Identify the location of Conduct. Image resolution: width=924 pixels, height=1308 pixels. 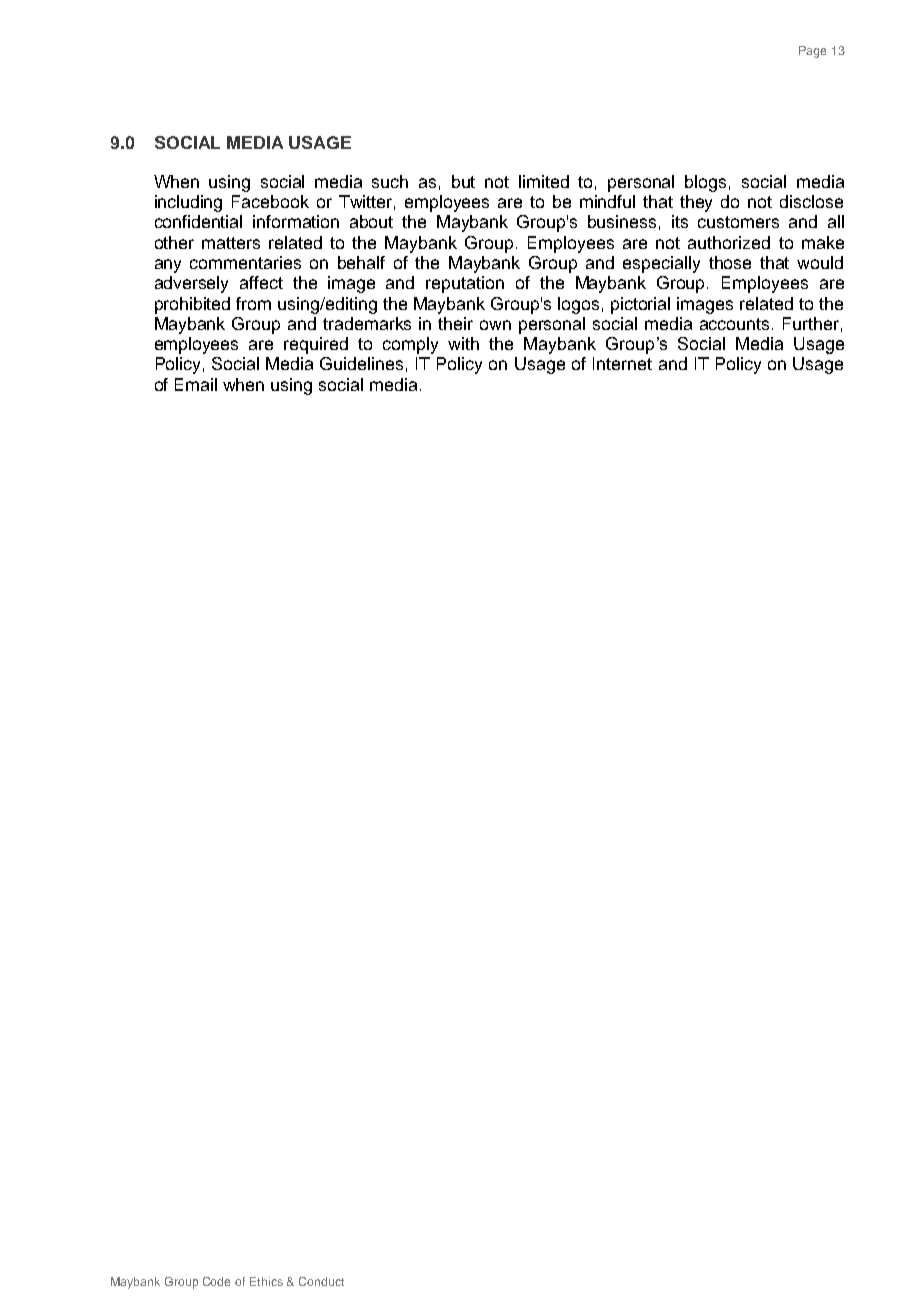
(321, 1281).
